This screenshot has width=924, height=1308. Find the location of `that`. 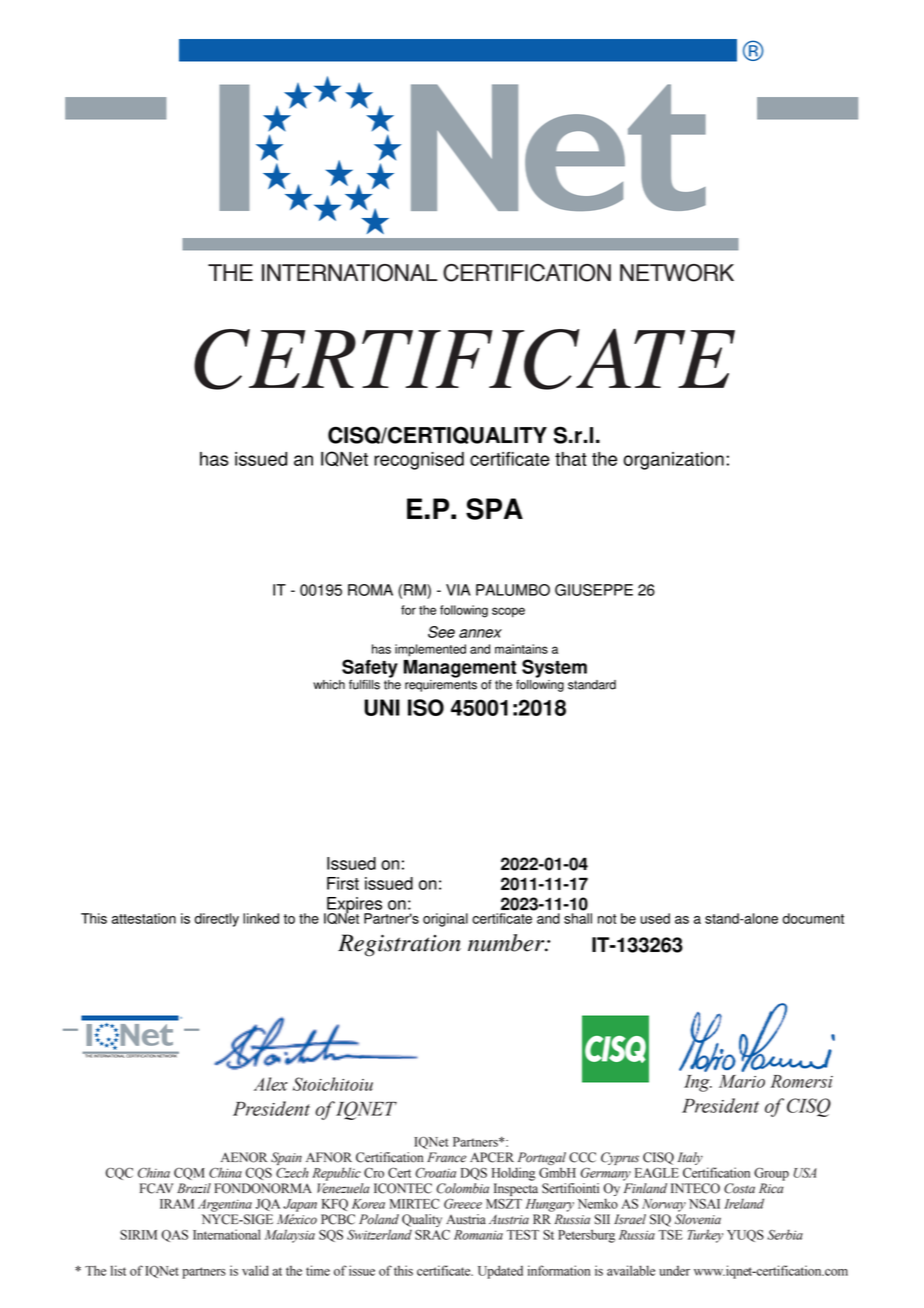

that is located at coordinates (571, 459).
